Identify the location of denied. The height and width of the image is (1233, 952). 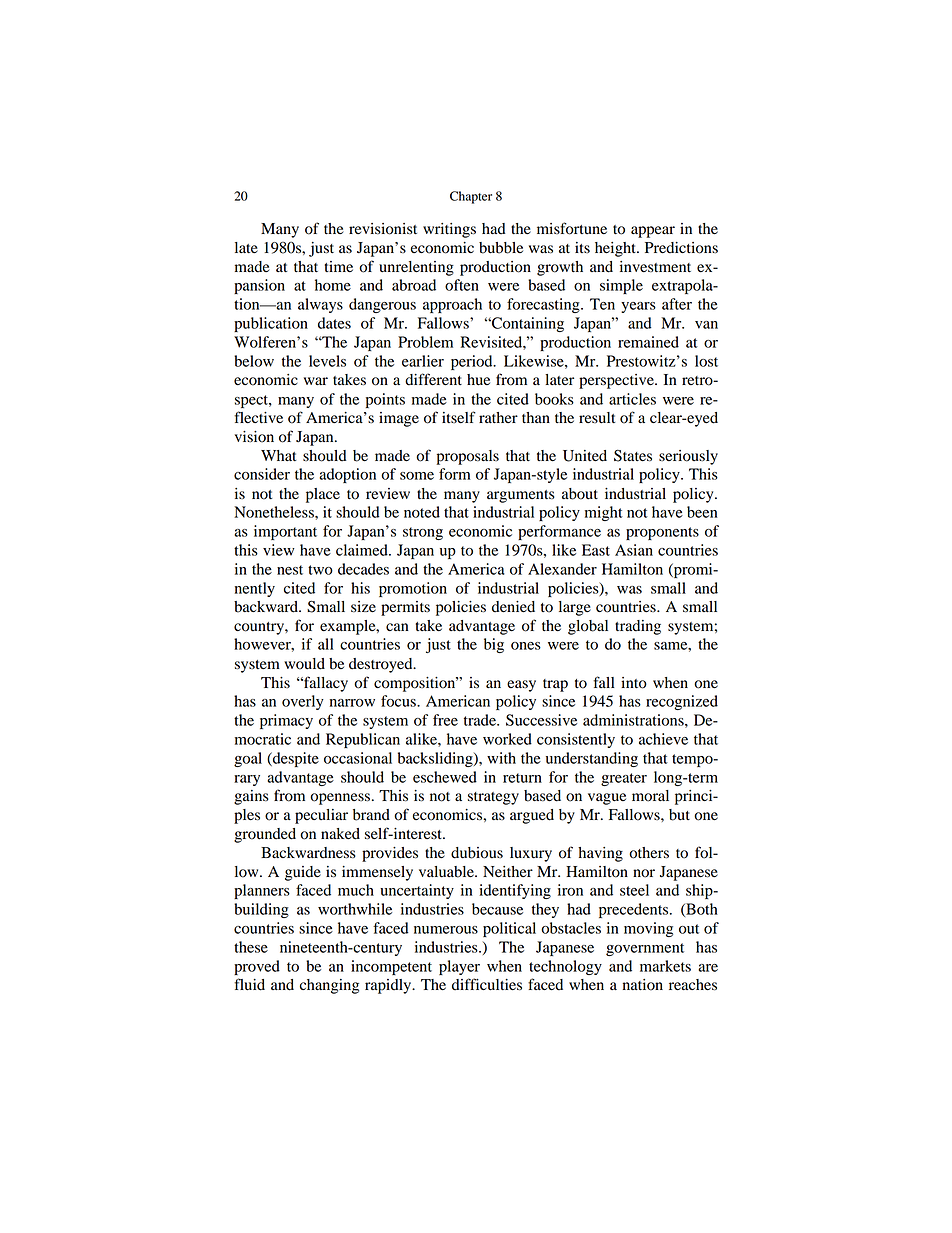
(513, 607).
